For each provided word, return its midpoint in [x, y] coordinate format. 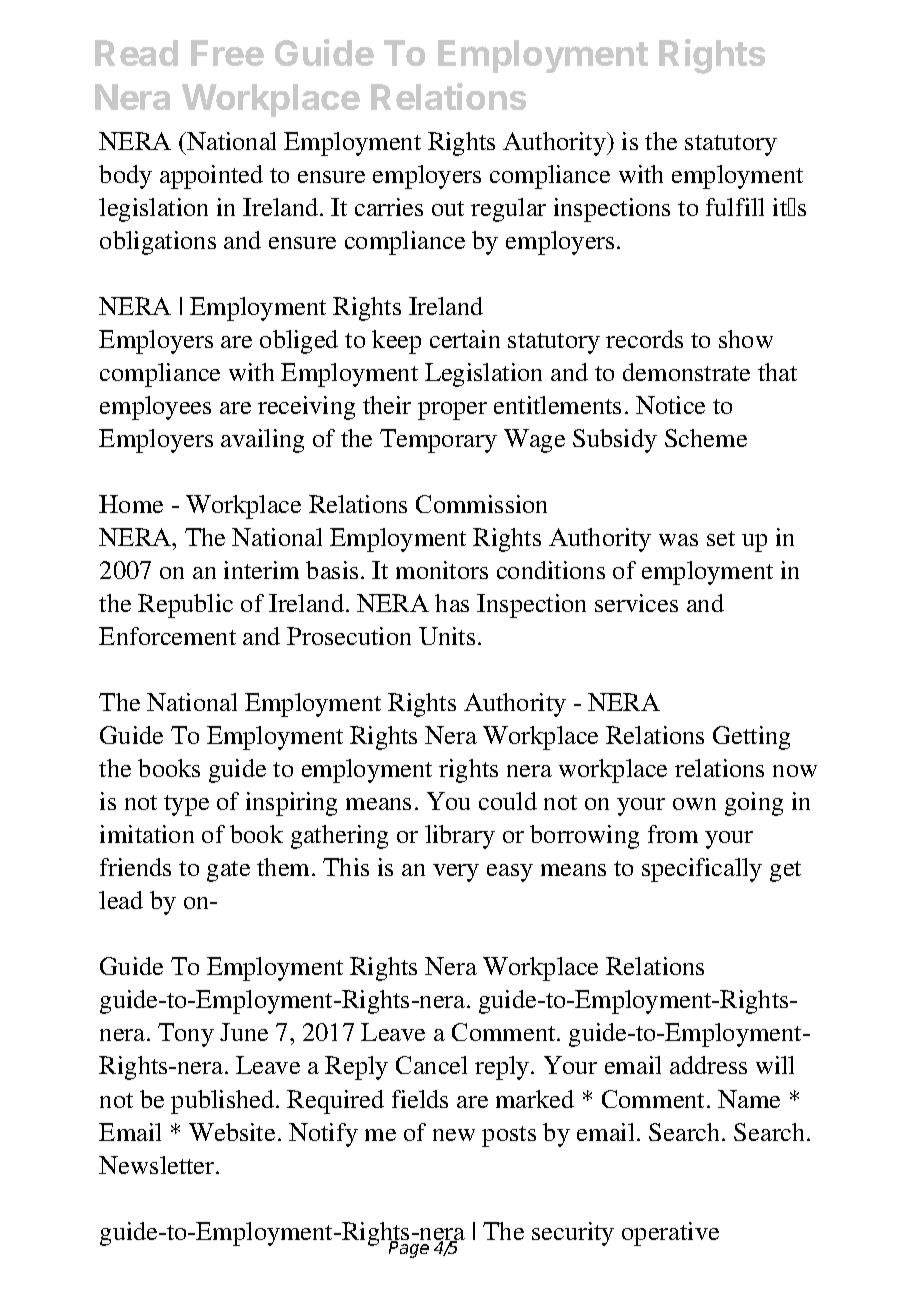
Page [409, 1249]
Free [227, 53]
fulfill [735, 207]
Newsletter [158, 1165]
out [448, 208]
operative [670, 1234]
